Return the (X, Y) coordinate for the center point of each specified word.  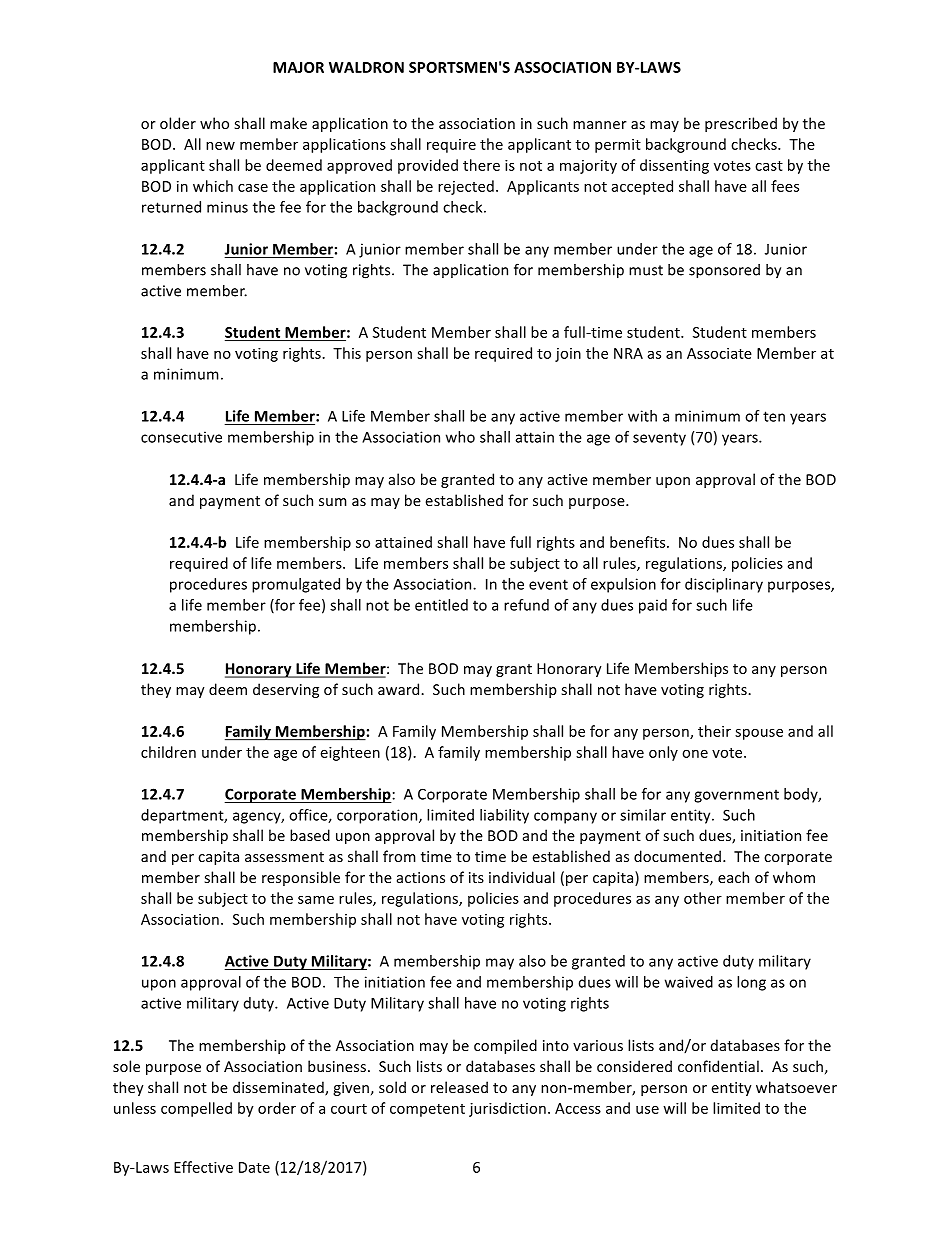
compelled (196, 1109)
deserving (286, 690)
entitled (441, 605)
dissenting (674, 166)
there (481, 165)
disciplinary (724, 585)
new (220, 146)
